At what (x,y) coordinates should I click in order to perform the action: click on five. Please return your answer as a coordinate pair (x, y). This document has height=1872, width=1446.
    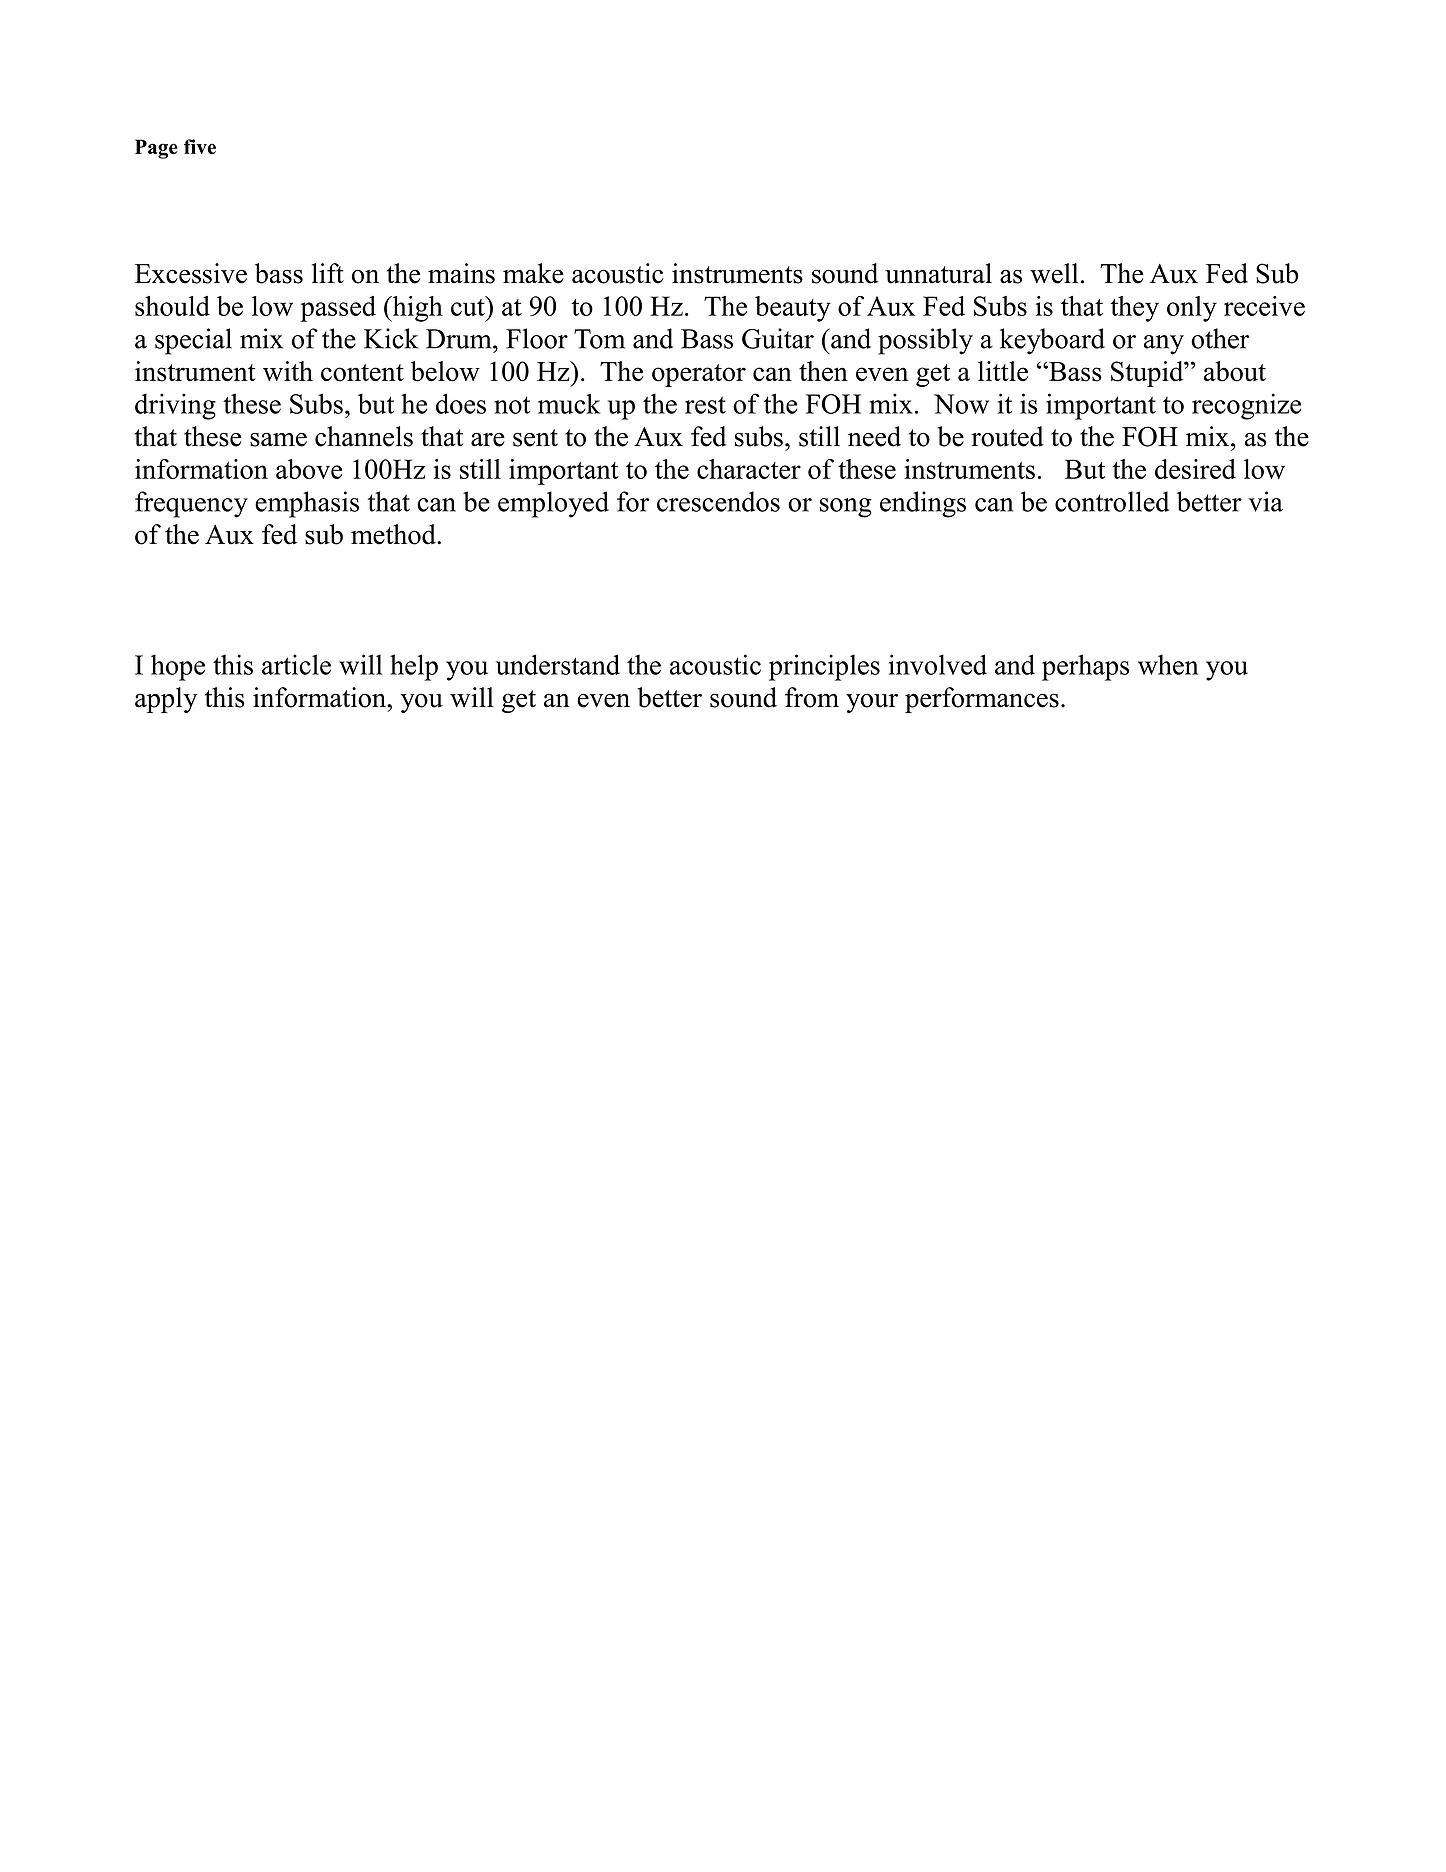
    Looking at the image, I should click on (200, 146).
